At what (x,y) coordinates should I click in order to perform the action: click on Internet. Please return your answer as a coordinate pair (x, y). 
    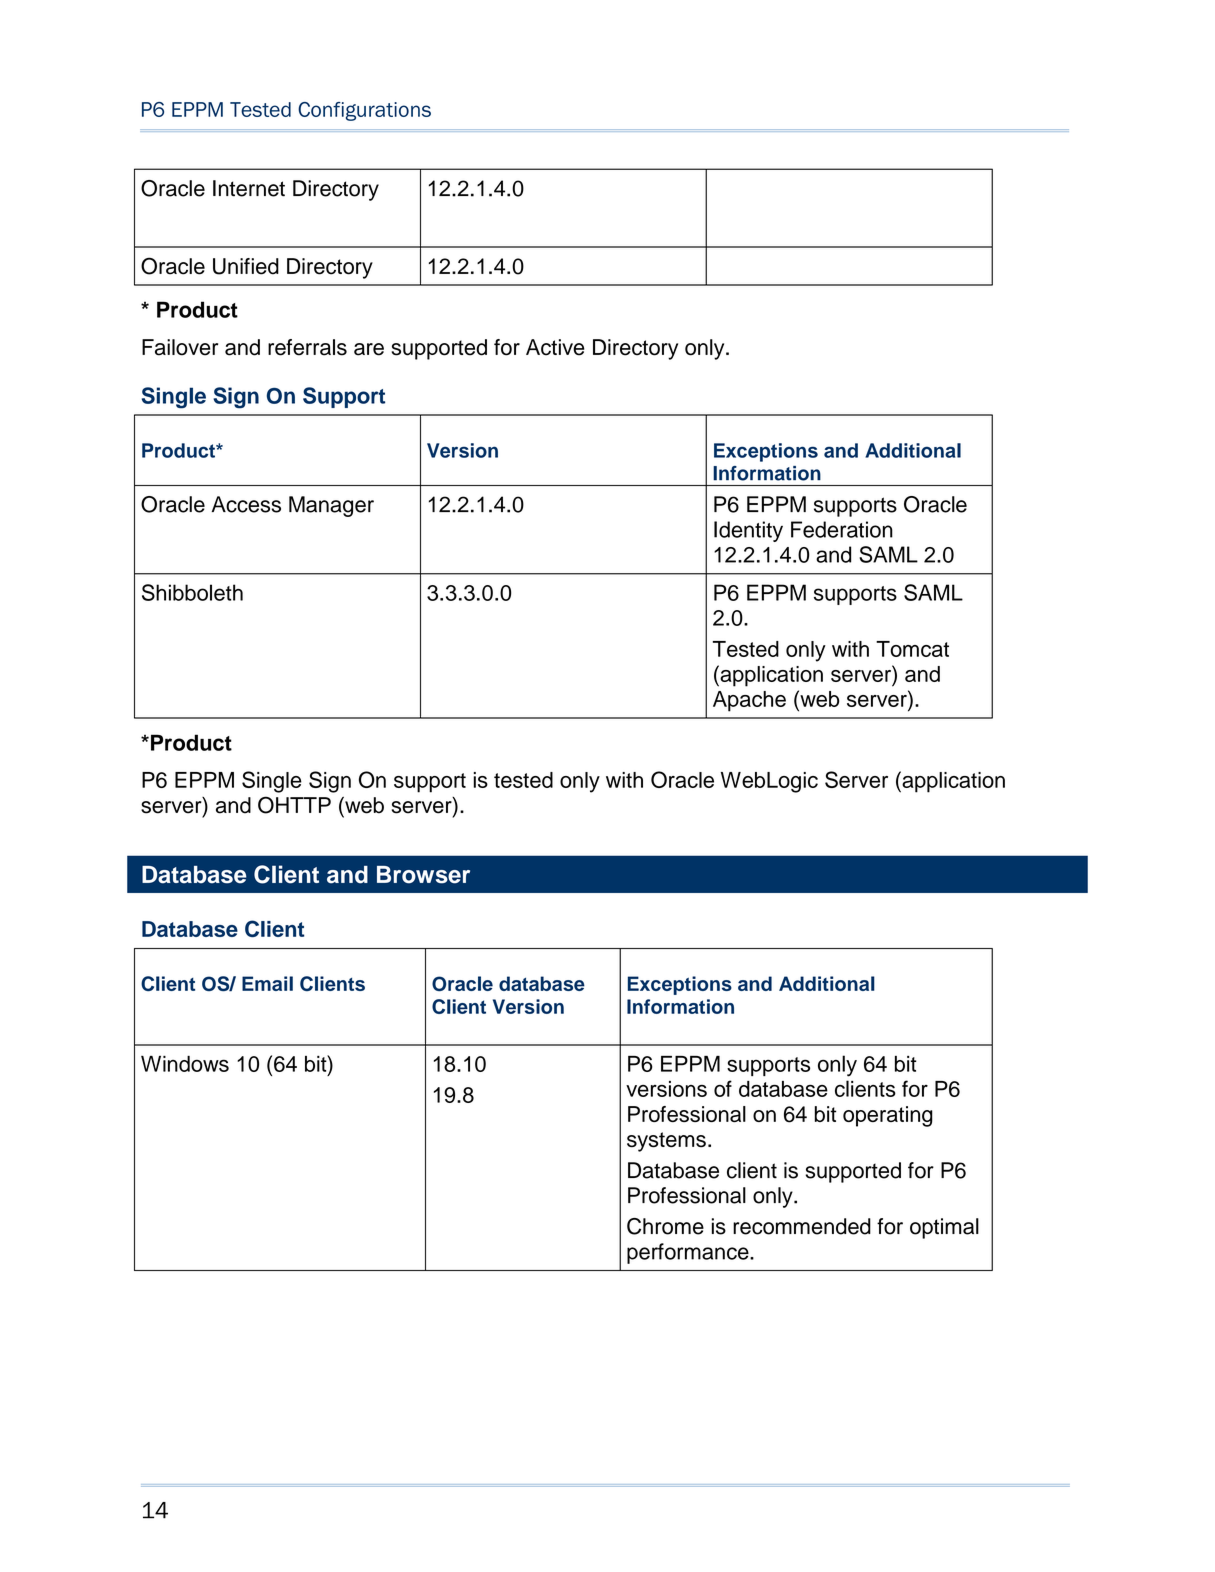
    Looking at the image, I should click on (249, 188).
